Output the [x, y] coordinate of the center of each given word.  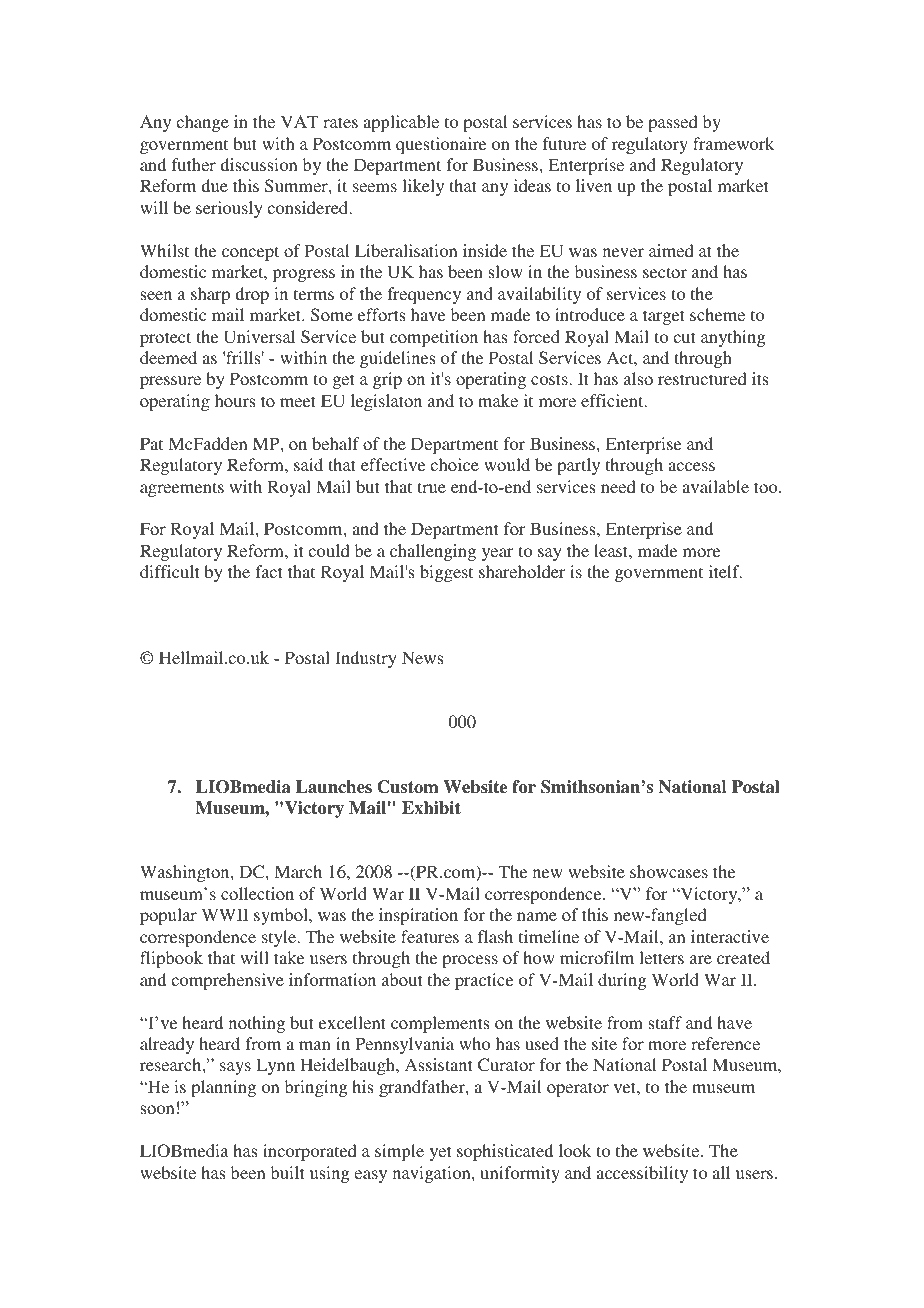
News [422, 657]
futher [194, 164]
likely [423, 187]
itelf [725, 571]
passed [673, 123]
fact [268, 571]
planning [223, 1088]
